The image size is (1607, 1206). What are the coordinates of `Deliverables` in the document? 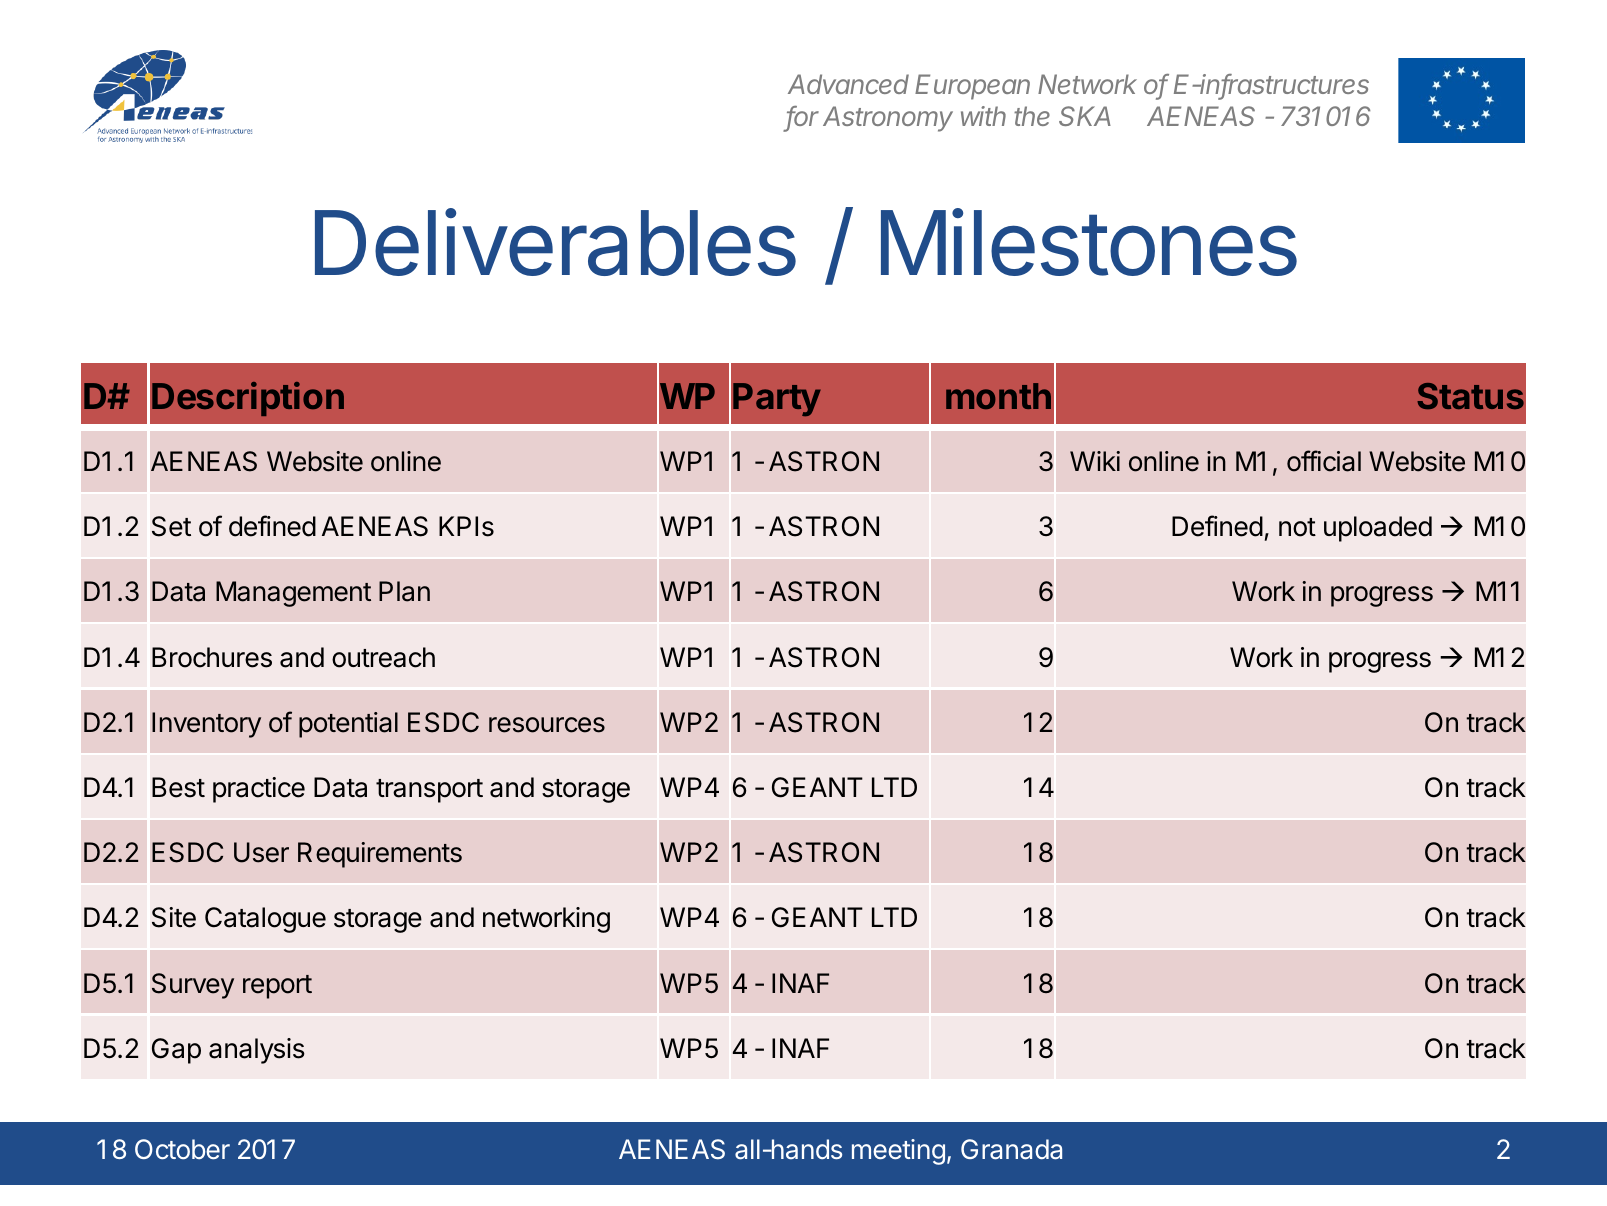 It's located at (555, 242).
